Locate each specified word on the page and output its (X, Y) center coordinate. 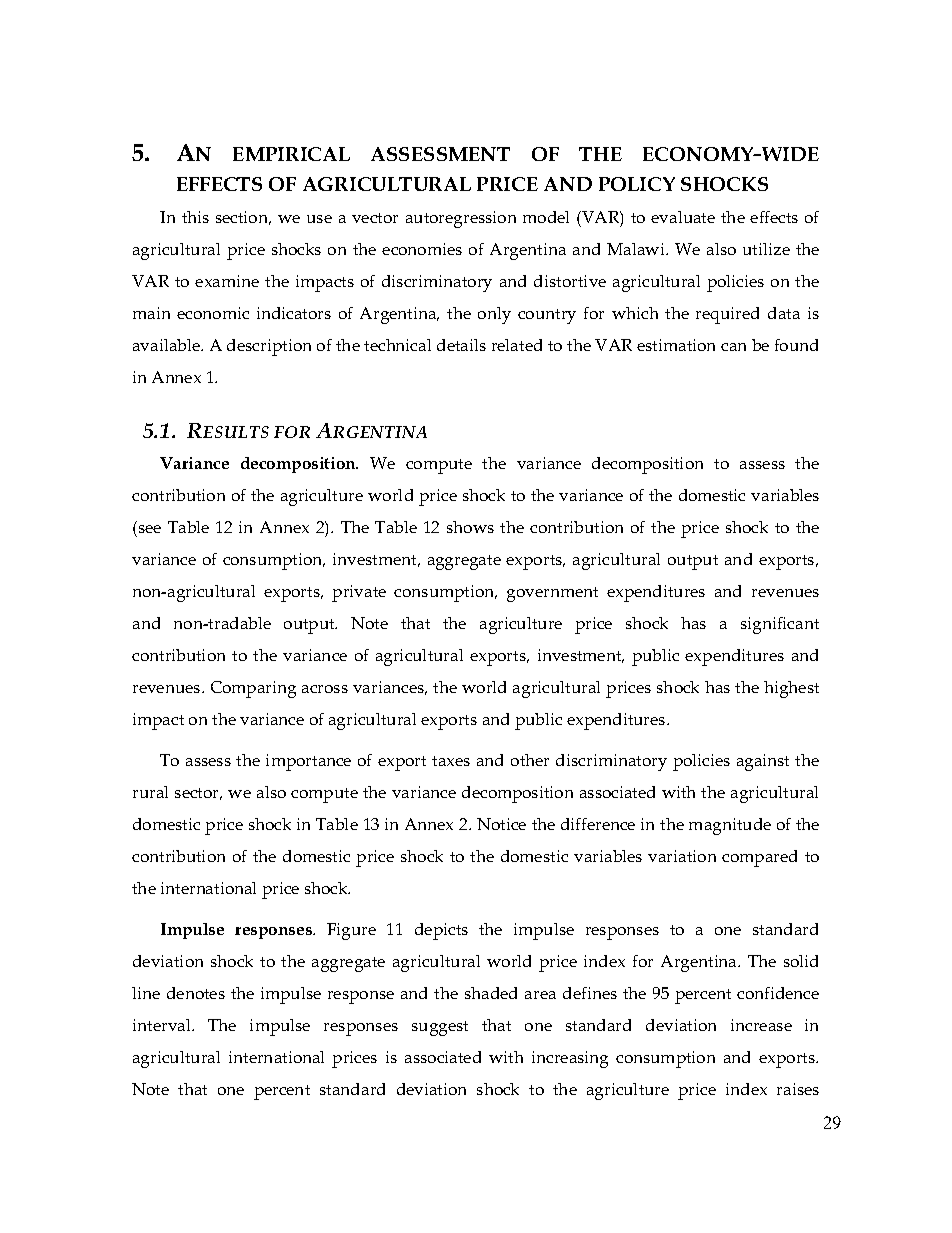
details (461, 345)
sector (198, 794)
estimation (676, 345)
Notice (501, 824)
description (269, 347)
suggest (440, 1028)
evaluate (683, 217)
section (243, 218)
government (552, 594)
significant (780, 625)
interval (163, 1025)
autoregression (461, 219)
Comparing (253, 689)
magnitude (730, 826)
